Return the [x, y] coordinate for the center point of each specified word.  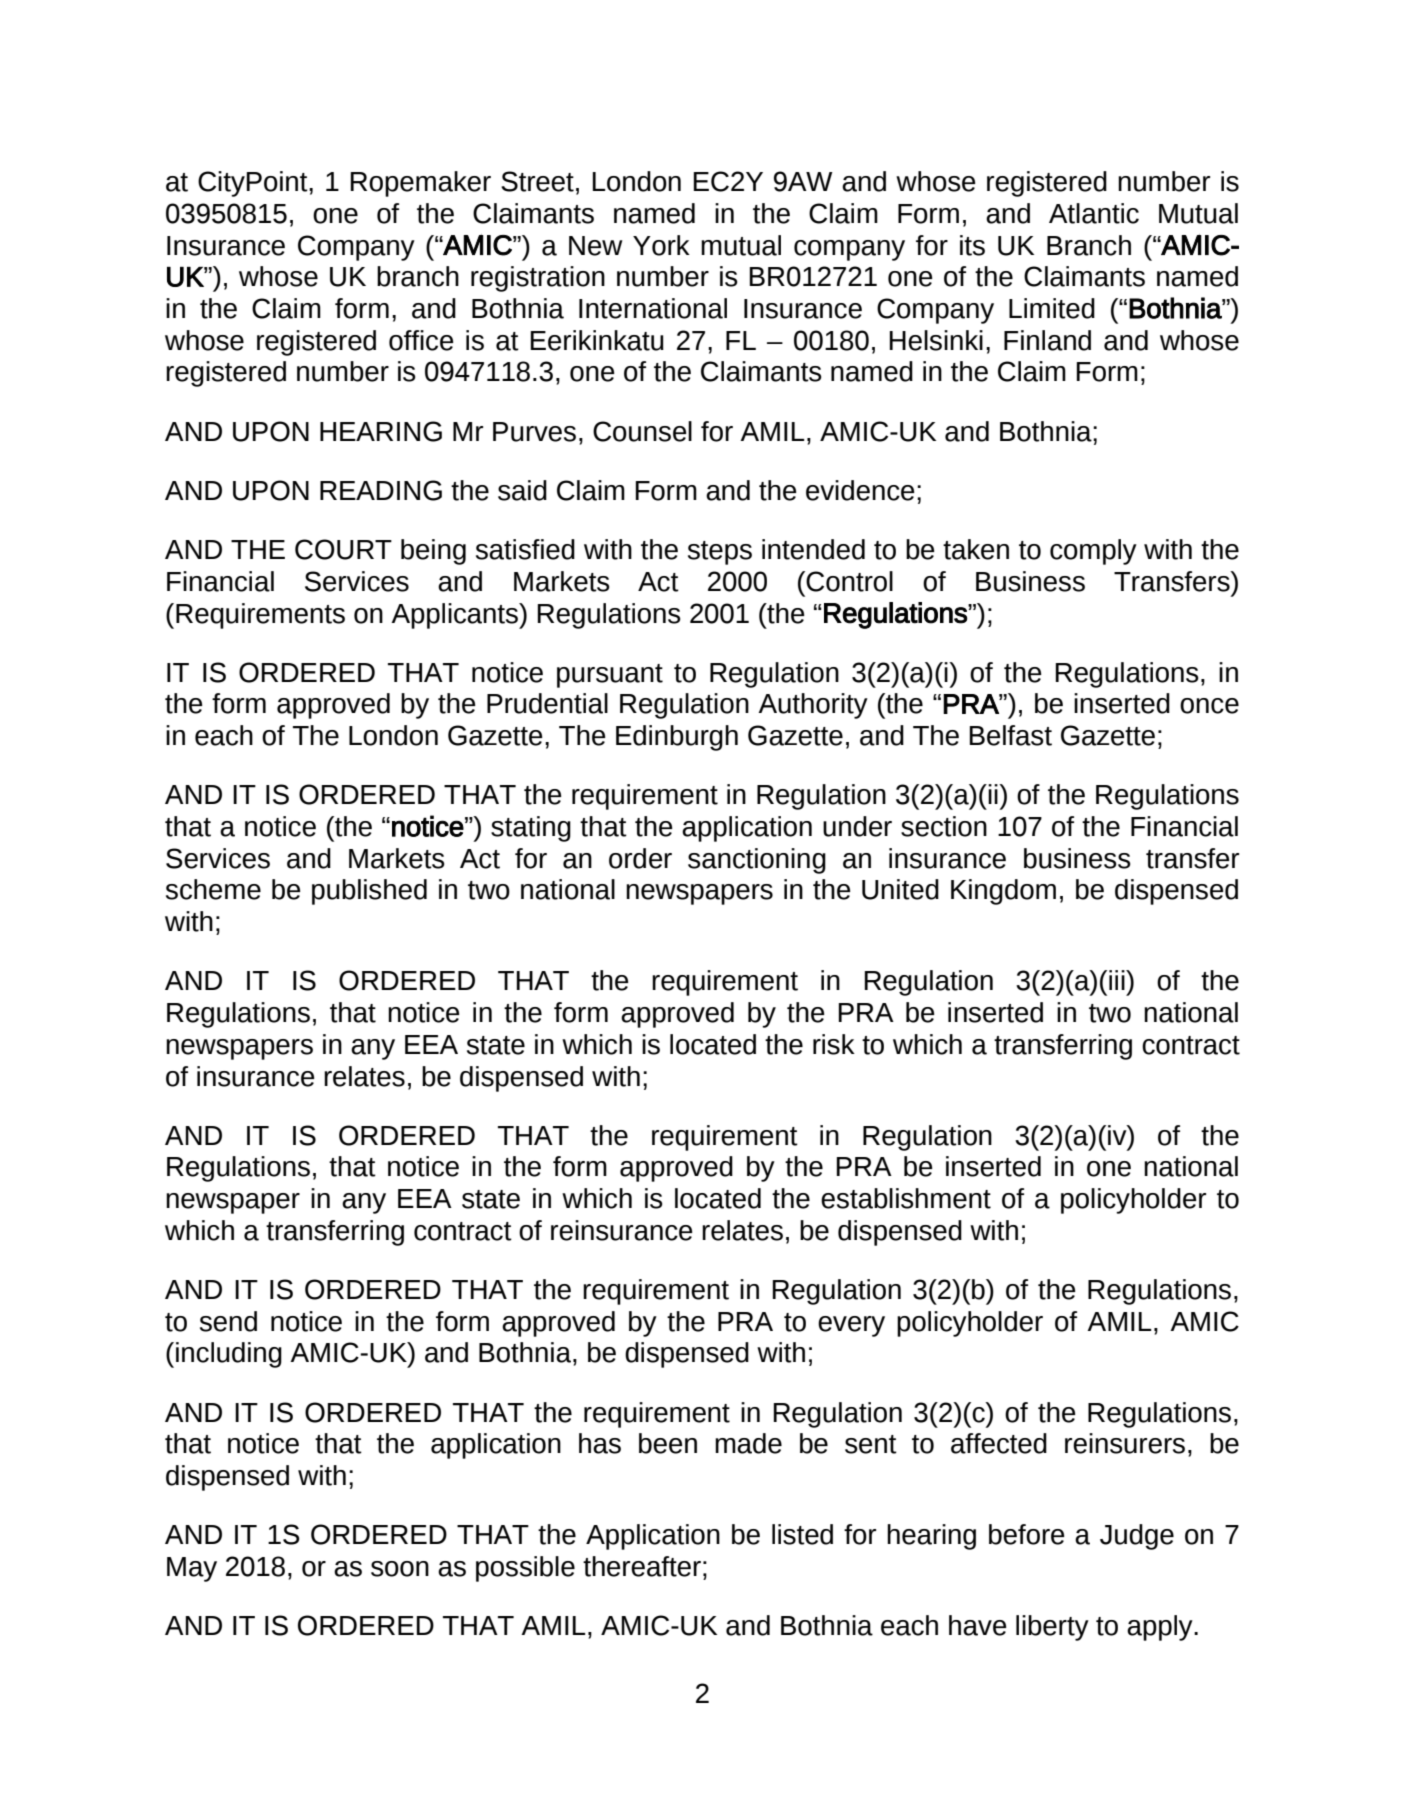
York [661, 245]
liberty [1052, 1628]
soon [400, 1569]
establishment [906, 1198]
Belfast [1010, 735]
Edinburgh [677, 738]
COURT [343, 549]
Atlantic [1094, 213]
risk [834, 1044]
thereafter [642, 1566]
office [421, 340]
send [228, 1321]
